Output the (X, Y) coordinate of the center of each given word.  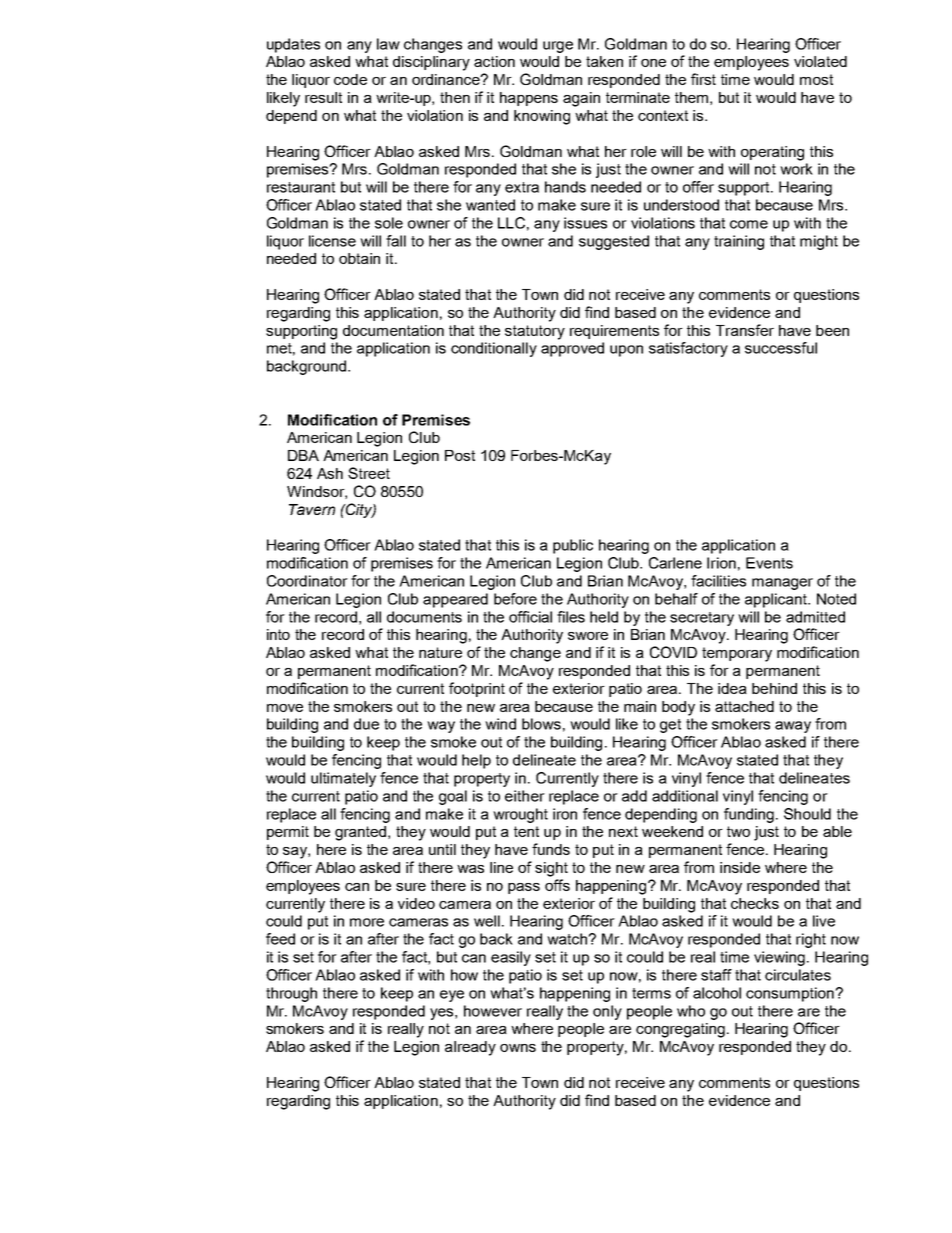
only (607, 1012)
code (350, 79)
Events (769, 563)
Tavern (312, 509)
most (816, 79)
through (291, 994)
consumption (791, 994)
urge (558, 47)
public (573, 546)
